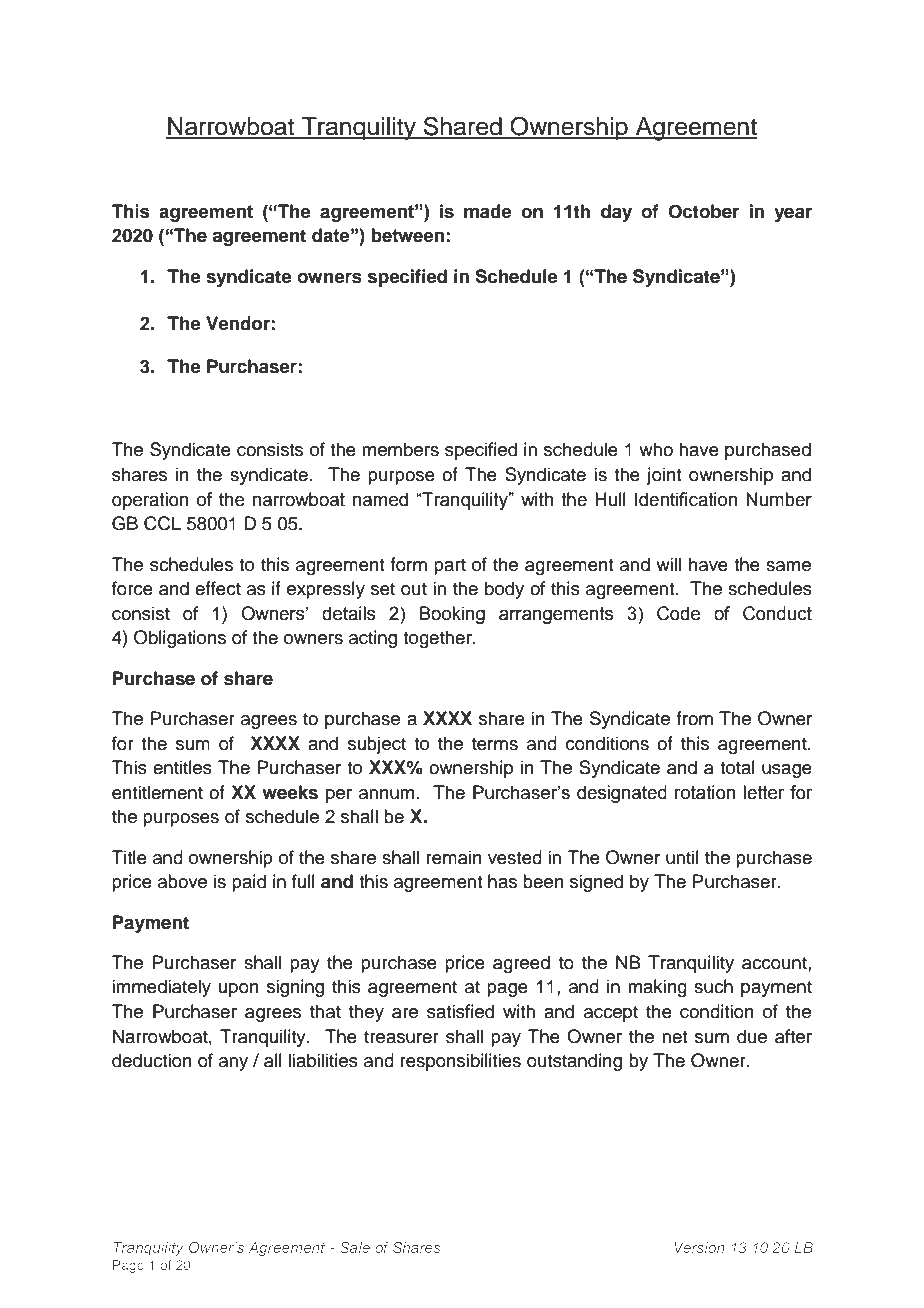  I want to click on upon, so click(239, 990).
